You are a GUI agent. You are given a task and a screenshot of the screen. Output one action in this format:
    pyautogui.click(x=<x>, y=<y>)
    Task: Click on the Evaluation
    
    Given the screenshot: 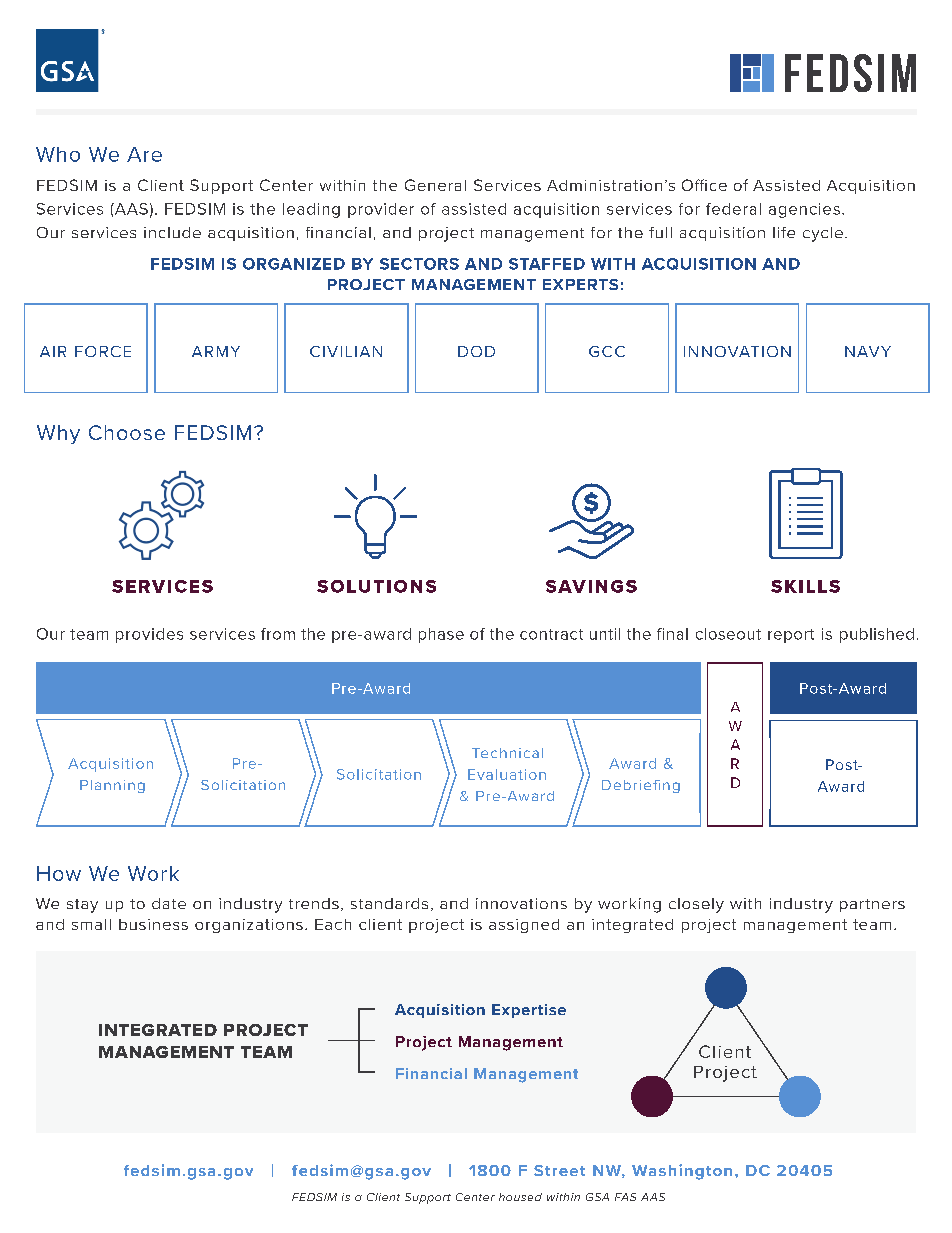 What is the action you would take?
    pyautogui.click(x=507, y=774)
